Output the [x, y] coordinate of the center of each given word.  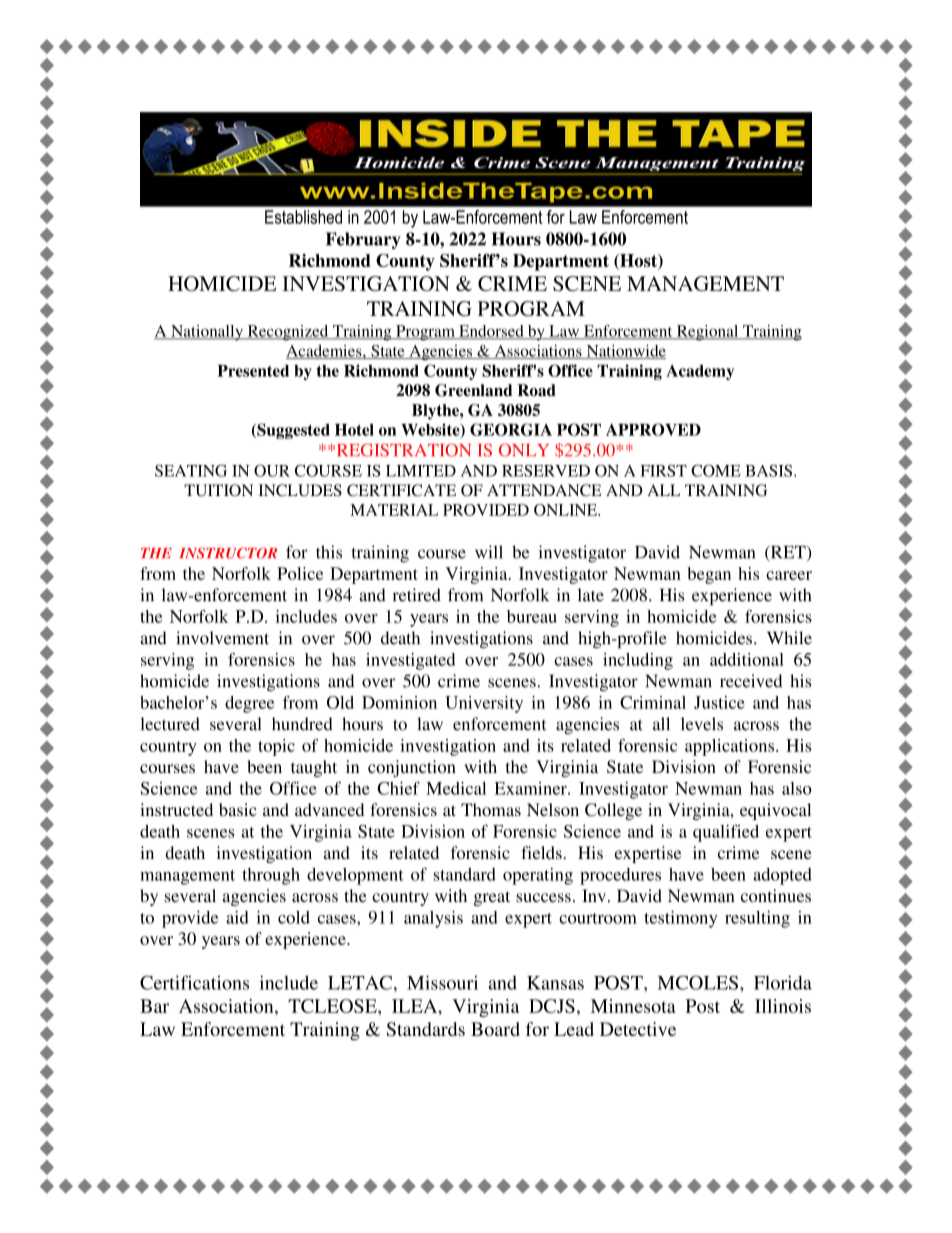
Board [495, 1029]
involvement [222, 638]
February [363, 240]
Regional [707, 333]
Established [303, 217]
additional [747, 659]
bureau [532, 616]
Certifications [194, 982]
